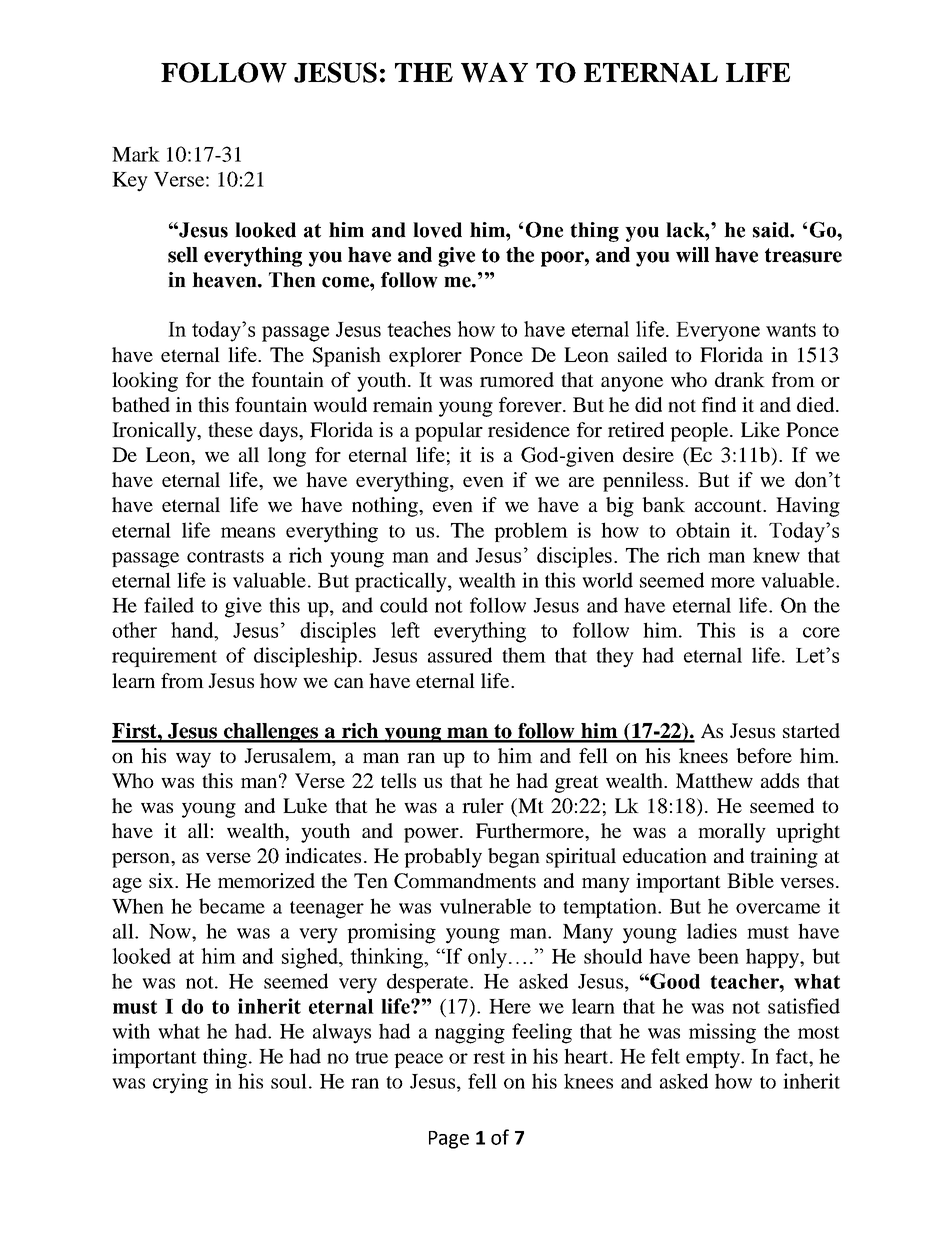 The image size is (952, 1233). Describe the element at coordinates (248, 532) in the image. I see `means` at that location.
